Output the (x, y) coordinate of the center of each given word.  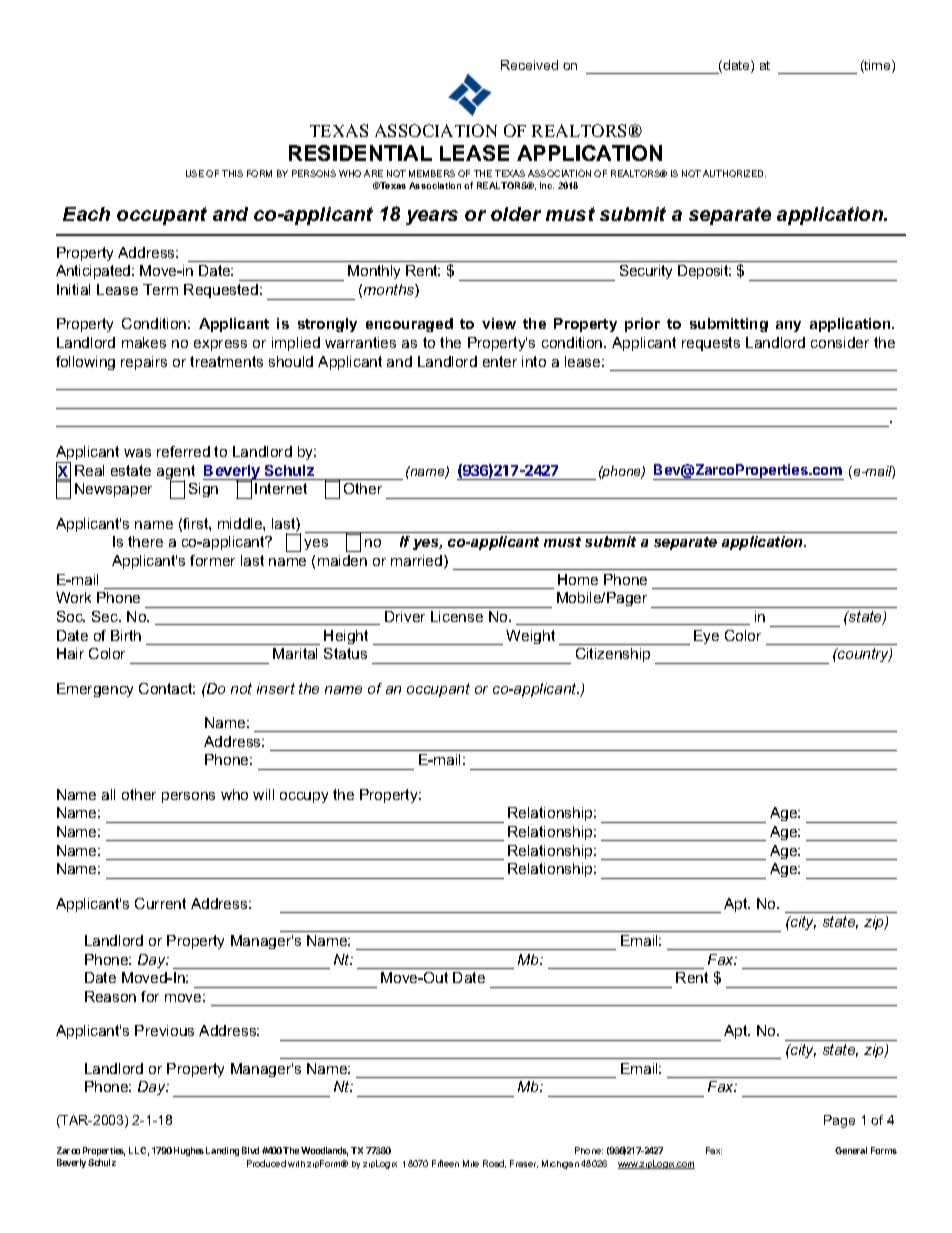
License (457, 616)
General (851, 1150)
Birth (126, 635)
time (878, 66)
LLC (139, 1151)
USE (195, 173)
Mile (471, 1163)
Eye (706, 637)
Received (529, 65)
